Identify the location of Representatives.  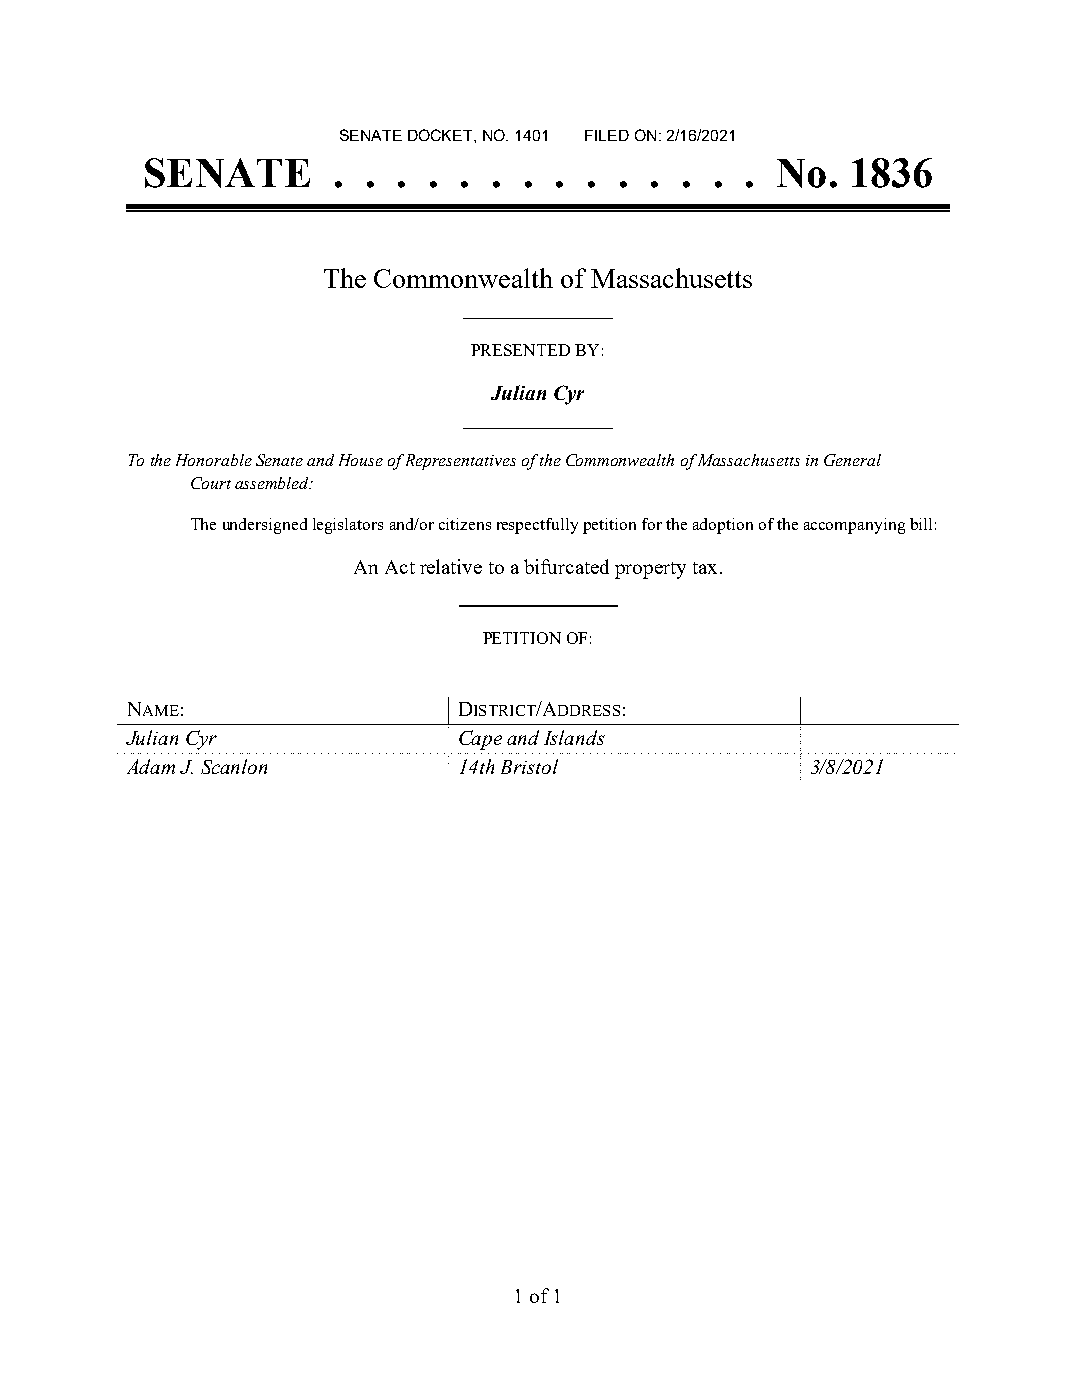
(461, 462).
